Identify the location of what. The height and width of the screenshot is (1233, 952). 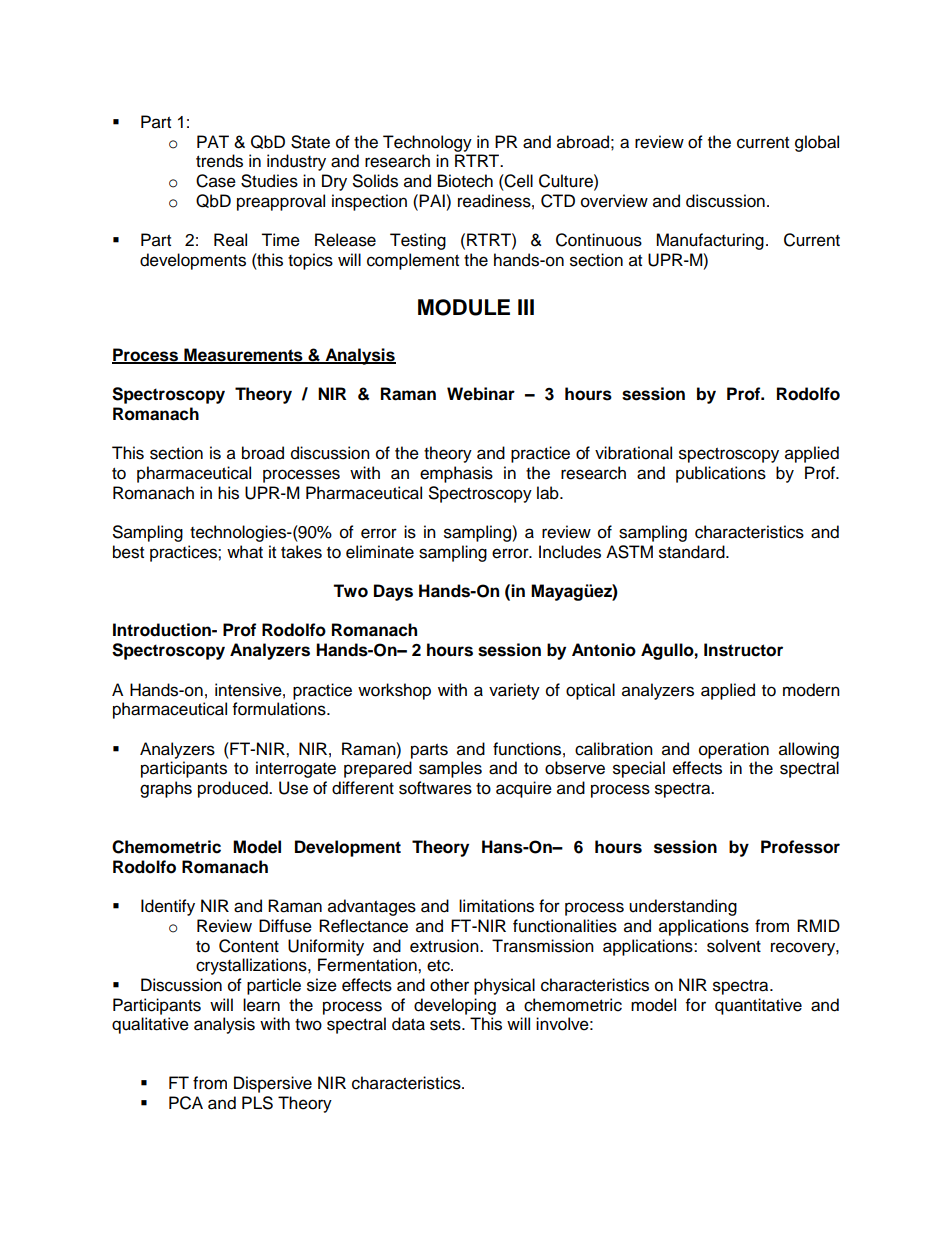
(245, 552).
